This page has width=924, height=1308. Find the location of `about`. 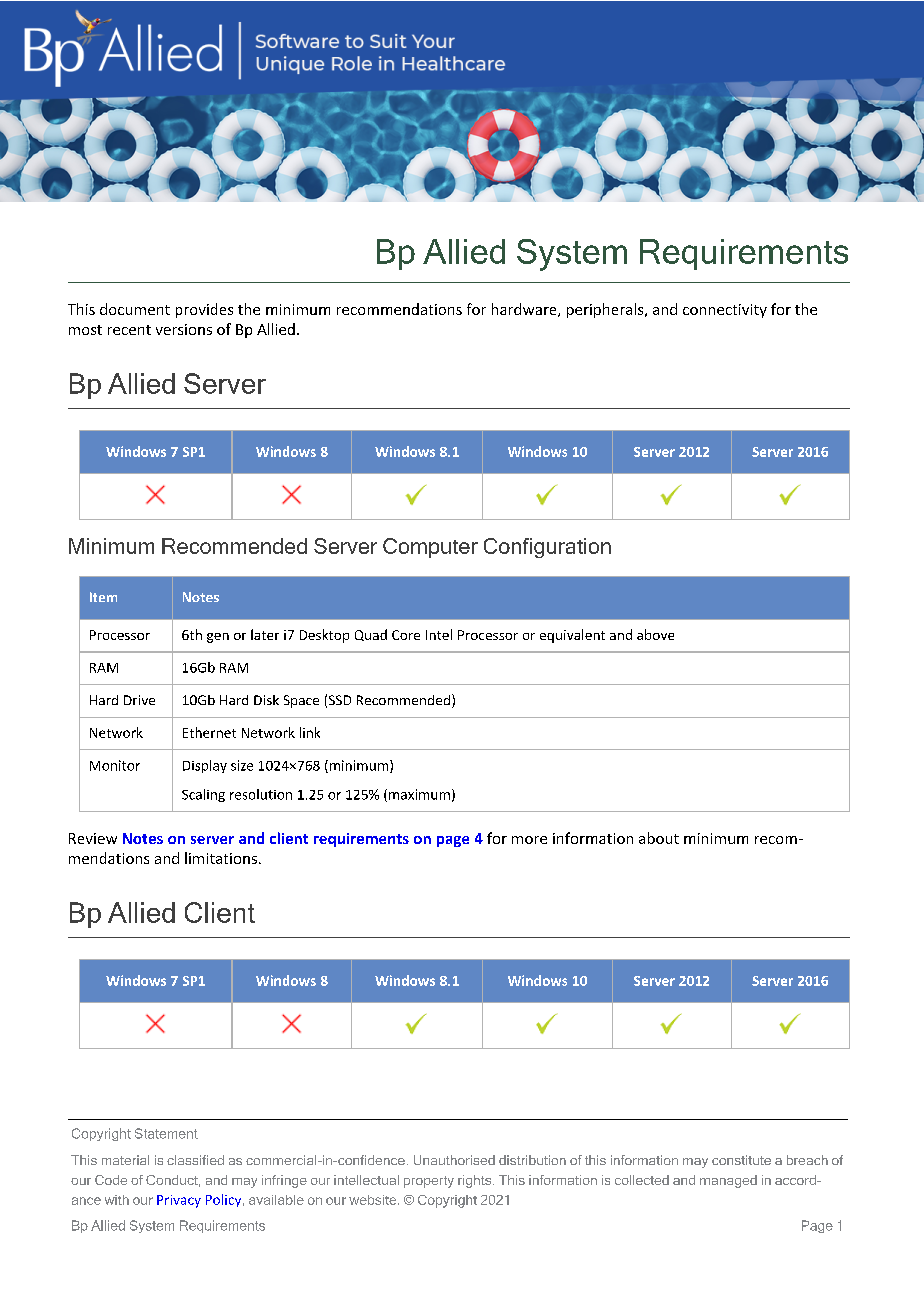

about is located at coordinates (659, 838).
